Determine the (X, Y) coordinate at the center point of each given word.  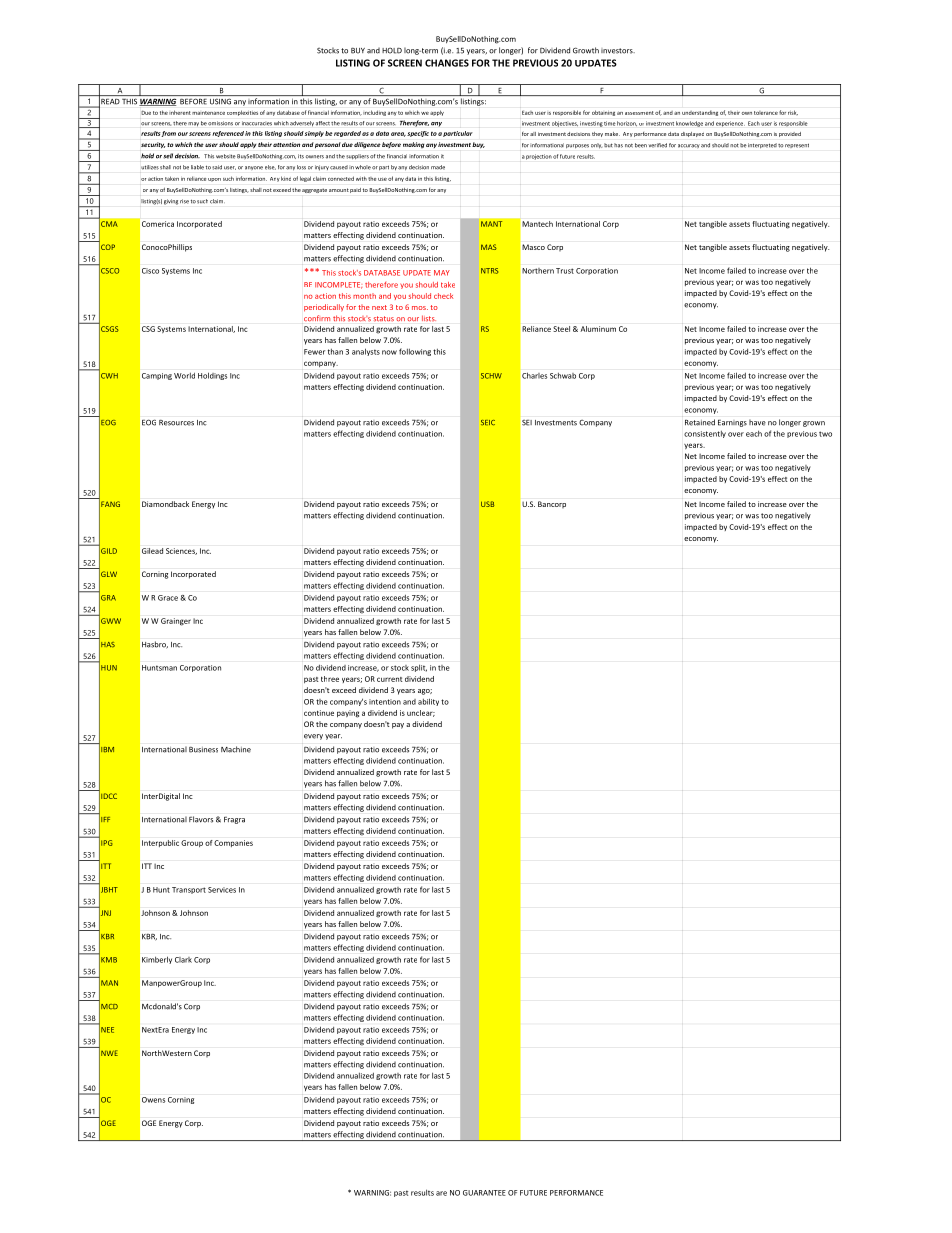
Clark (183, 960)
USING (220, 102)
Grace (168, 598)
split (419, 668)
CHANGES (447, 63)
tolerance (766, 113)
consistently (705, 434)
